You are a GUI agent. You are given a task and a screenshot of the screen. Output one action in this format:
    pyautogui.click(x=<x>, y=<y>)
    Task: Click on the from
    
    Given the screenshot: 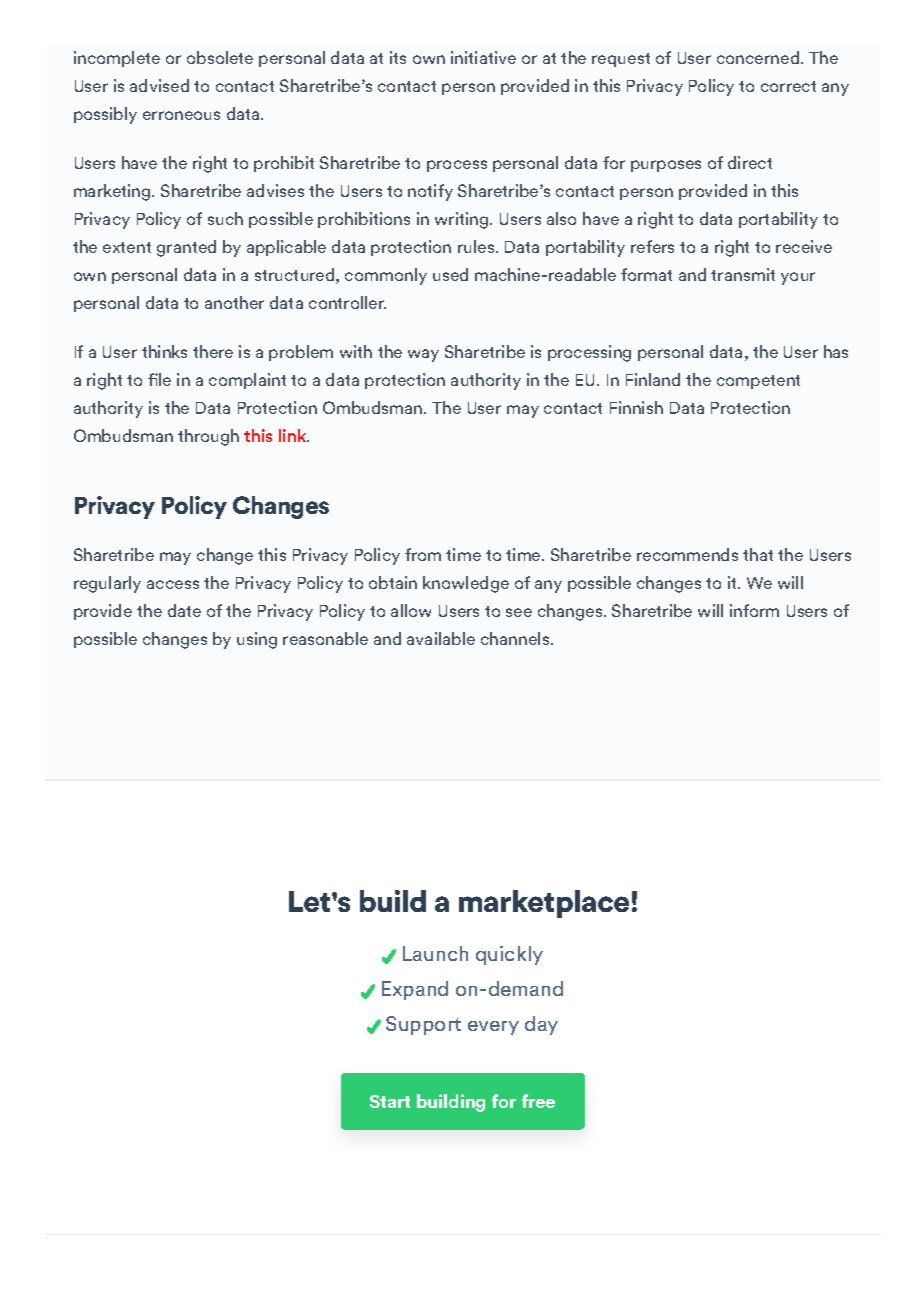 What is the action you would take?
    pyautogui.click(x=423, y=554)
